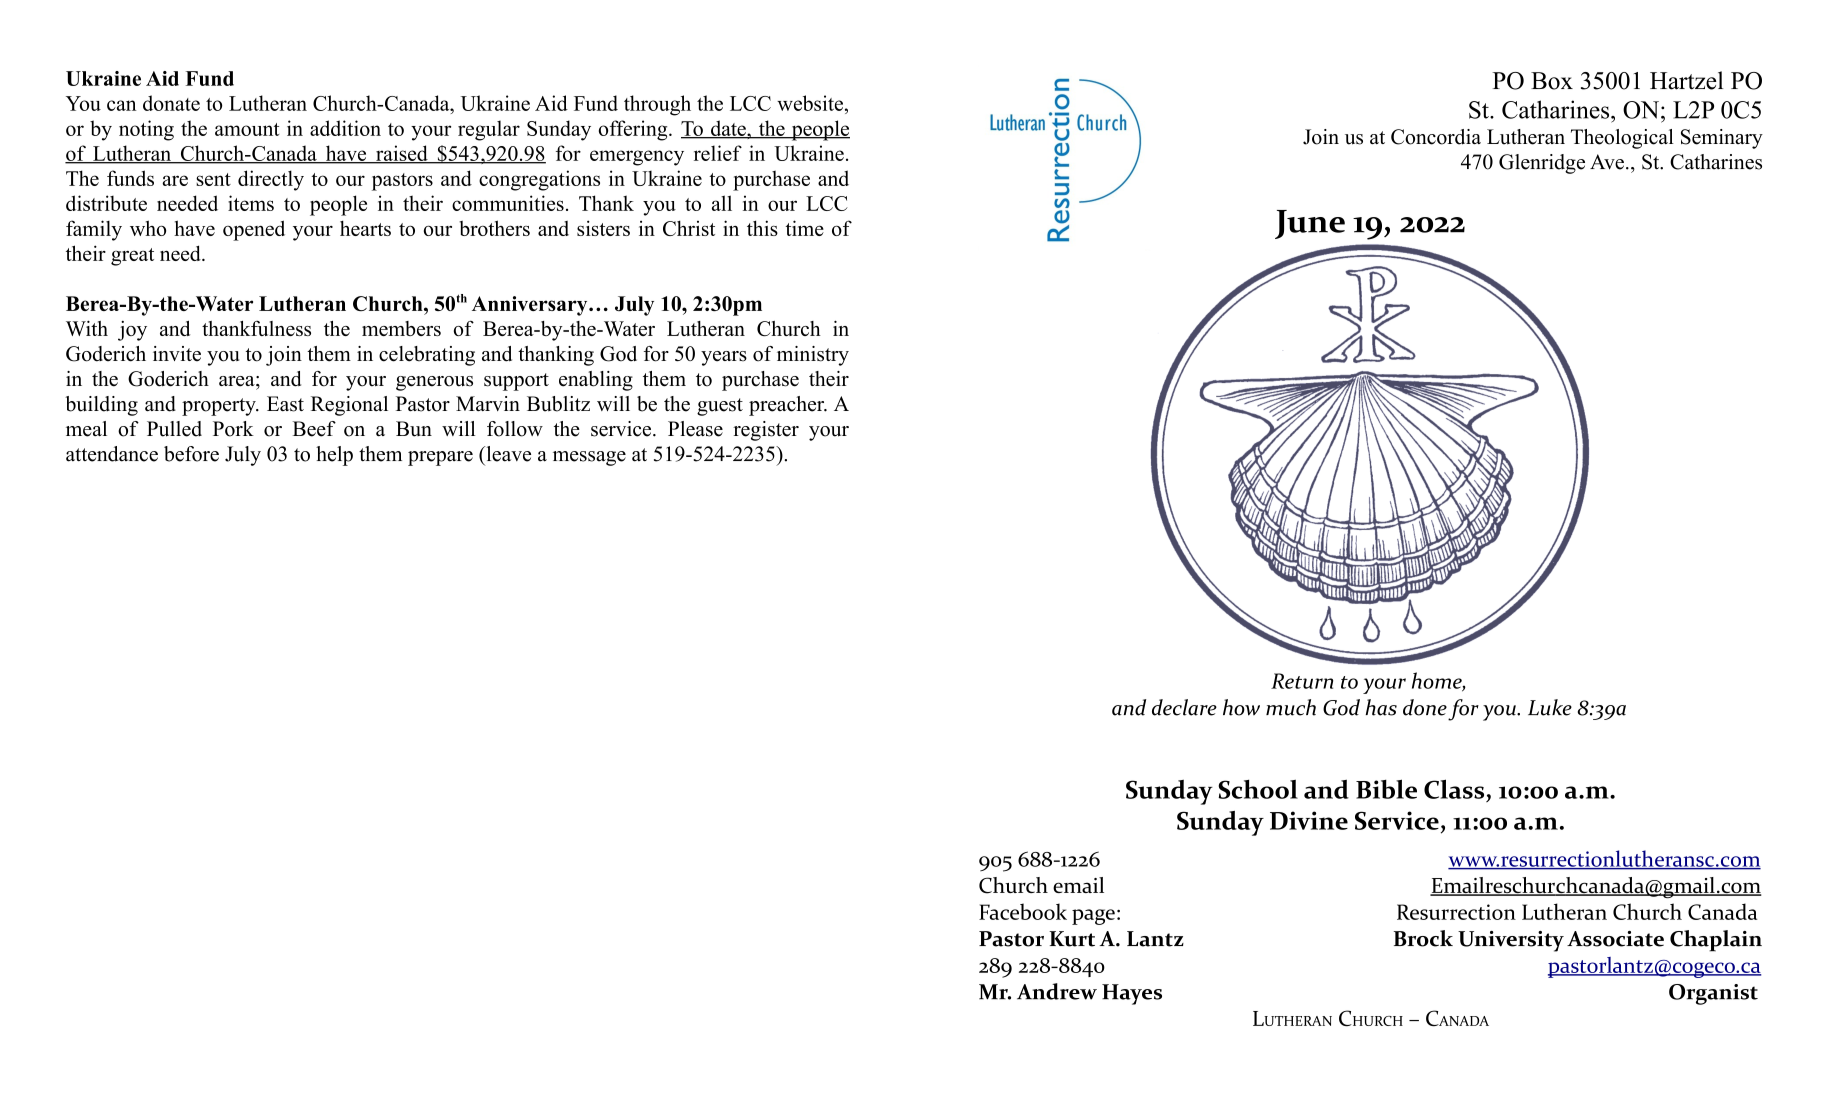 The image size is (1828, 1110). I want to click on Return, so click(1302, 681).
